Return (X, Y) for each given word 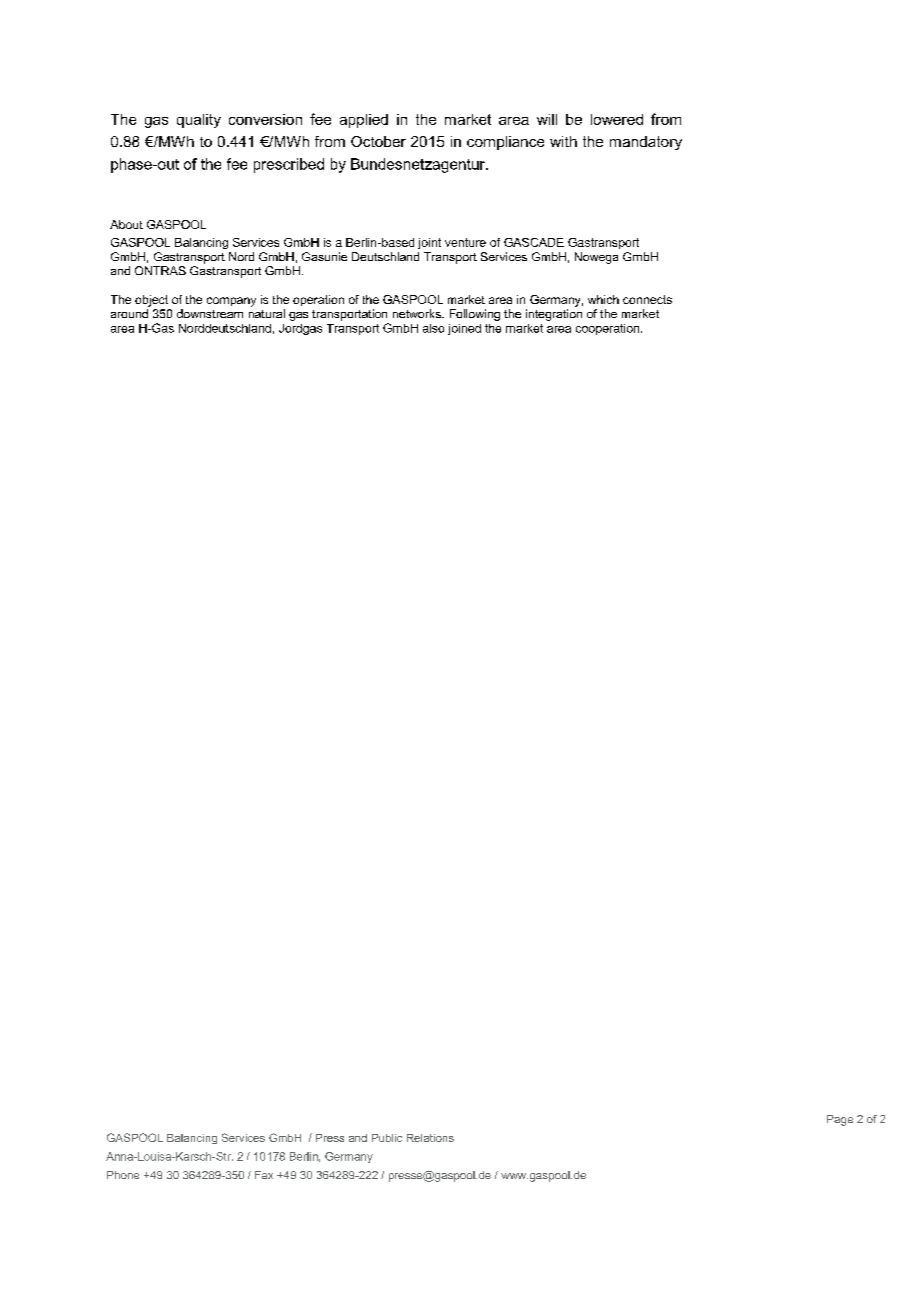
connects (647, 299)
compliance (505, 143)
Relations (430, 1138)
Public (387, 1138)
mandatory (646, 143)
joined (464, 329)
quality (199, 121)
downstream (210, 313)
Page (840, 1120)
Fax (264, 1175)
